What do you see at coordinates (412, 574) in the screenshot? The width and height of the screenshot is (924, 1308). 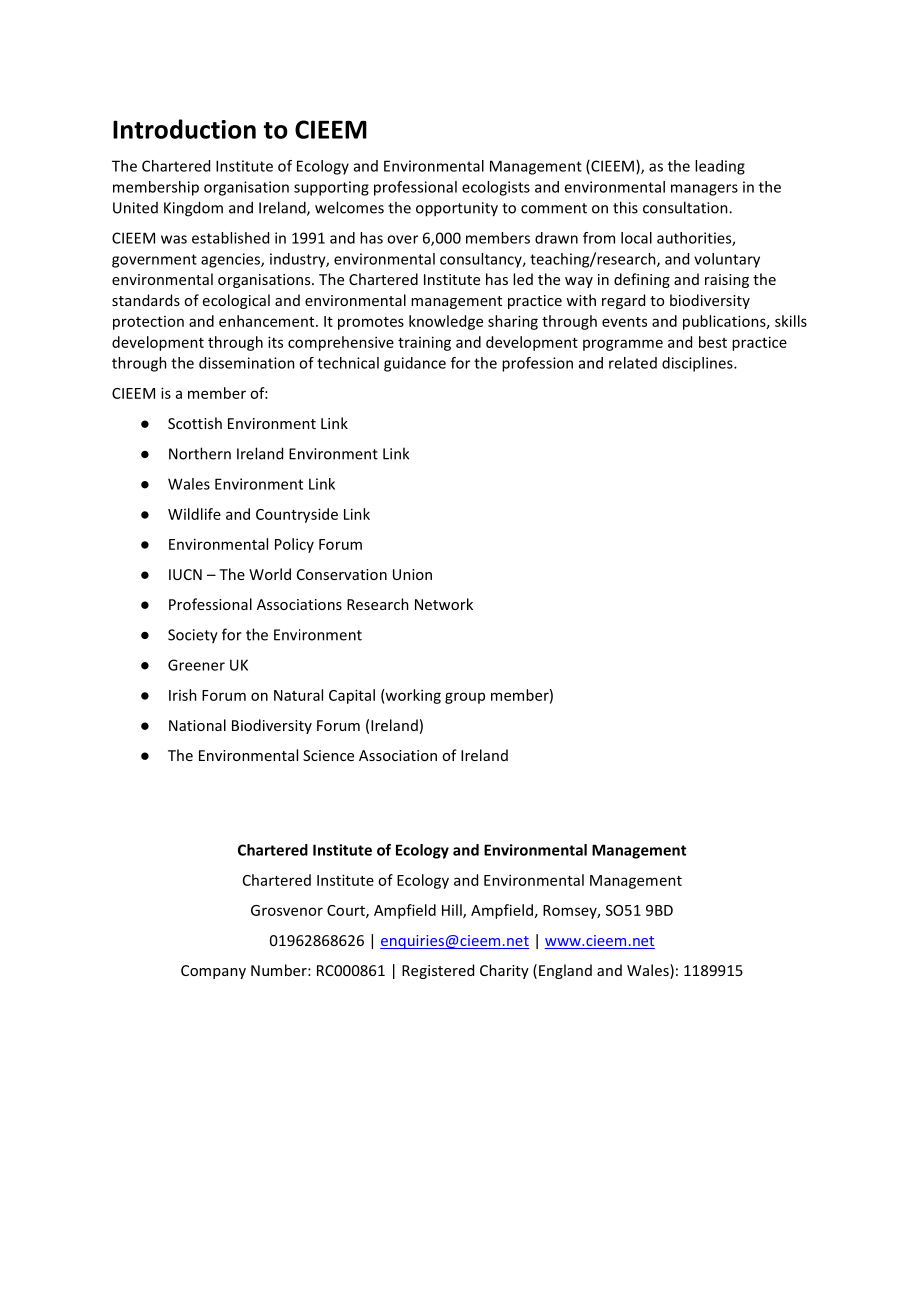 I see `Union` at bounding box center [412, 574].
